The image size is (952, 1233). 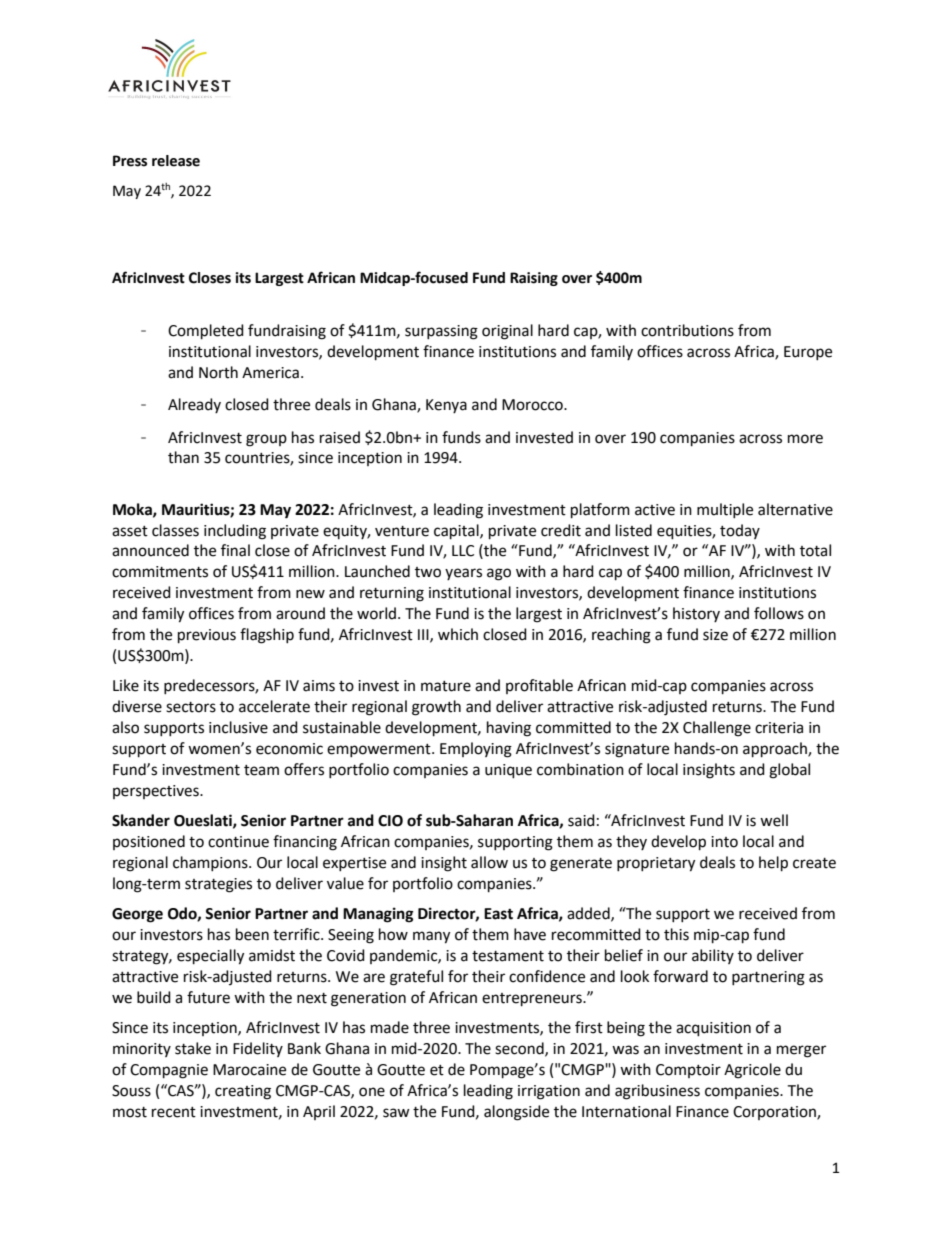 What do you see at coordinates (243, 1092) in the screenshot?
I see `creating` at bounding box center [243, 1092].
